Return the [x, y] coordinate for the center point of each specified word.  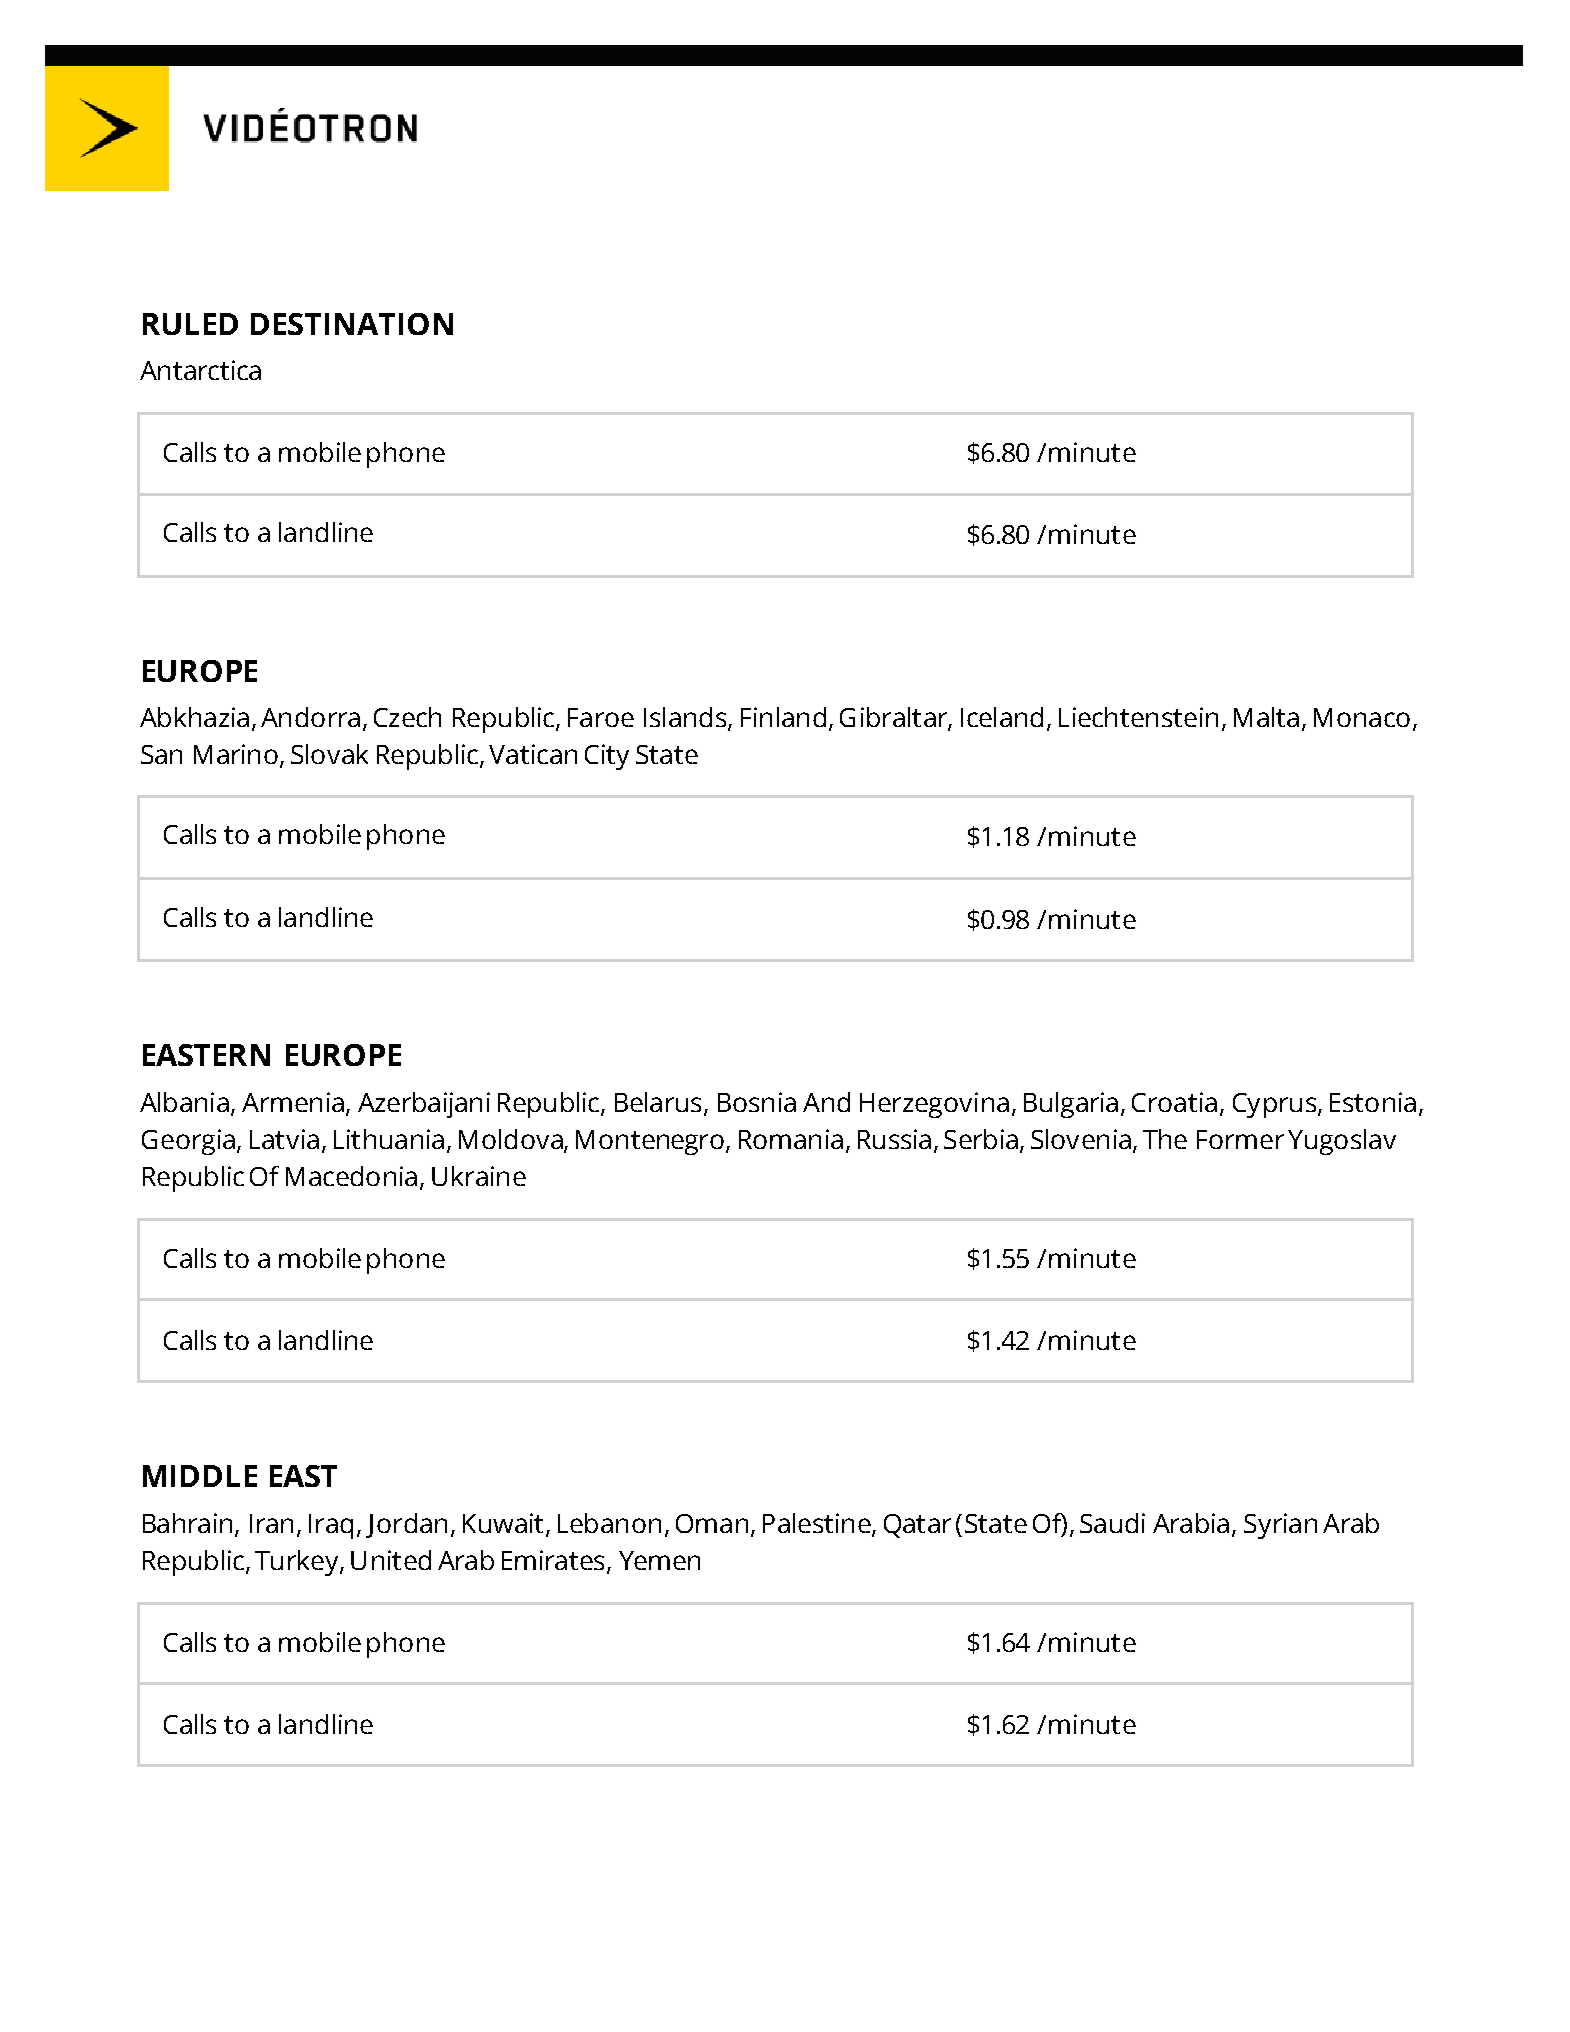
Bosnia [757, 1102]
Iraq [331, 1526]
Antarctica [200, 370]
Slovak [329, 754]
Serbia [981, 1139]
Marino [236, 754]
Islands [686, 718]
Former [1240, 1139]
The [1165, 1139]
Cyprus [1276, 1105]
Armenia [293, 1102]
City [607, 757]
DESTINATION [352, 324]
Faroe [601, 717]
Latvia [284, 1139]
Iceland [1002, 717]
